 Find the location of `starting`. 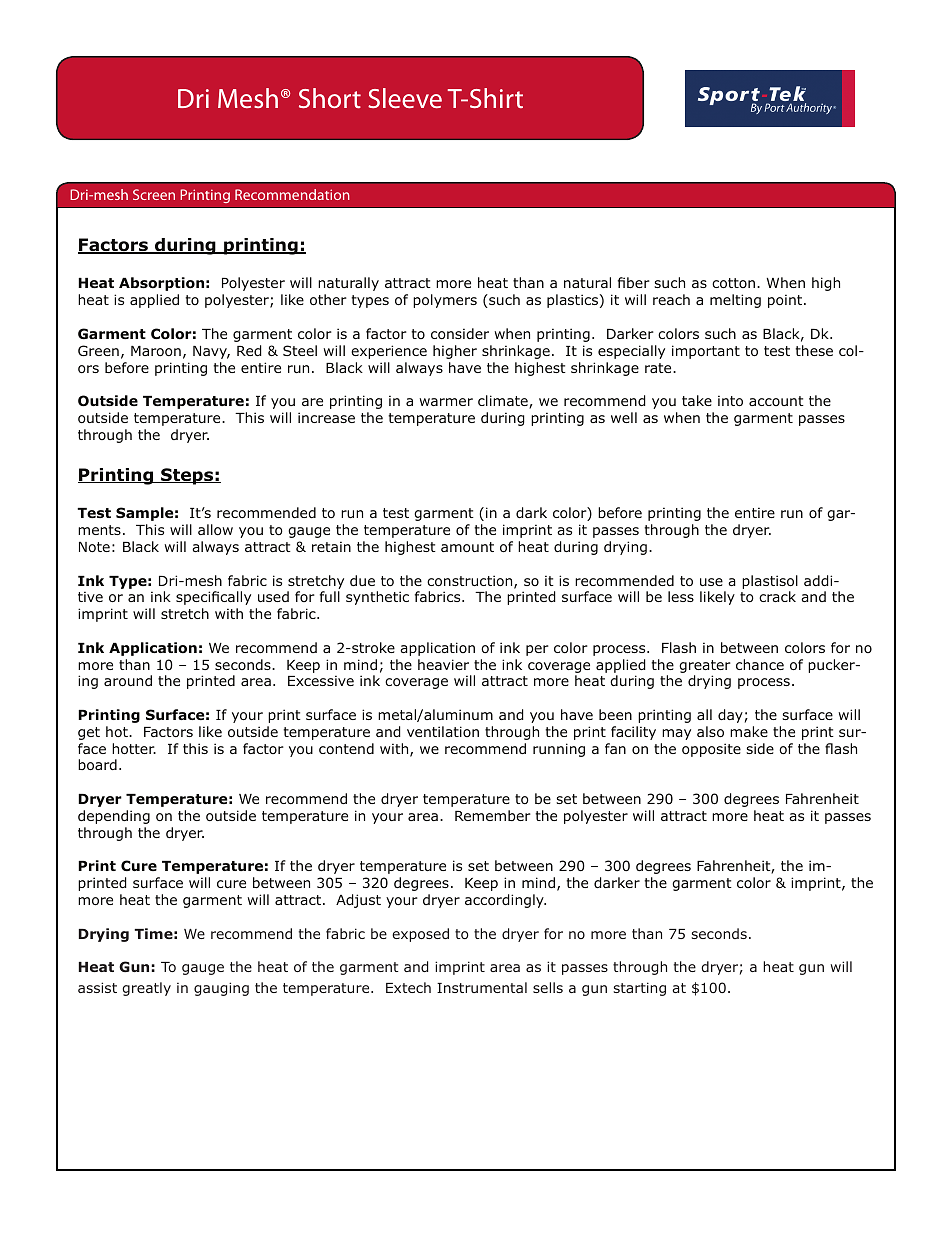

starting is located at coordinates (639, 989).
